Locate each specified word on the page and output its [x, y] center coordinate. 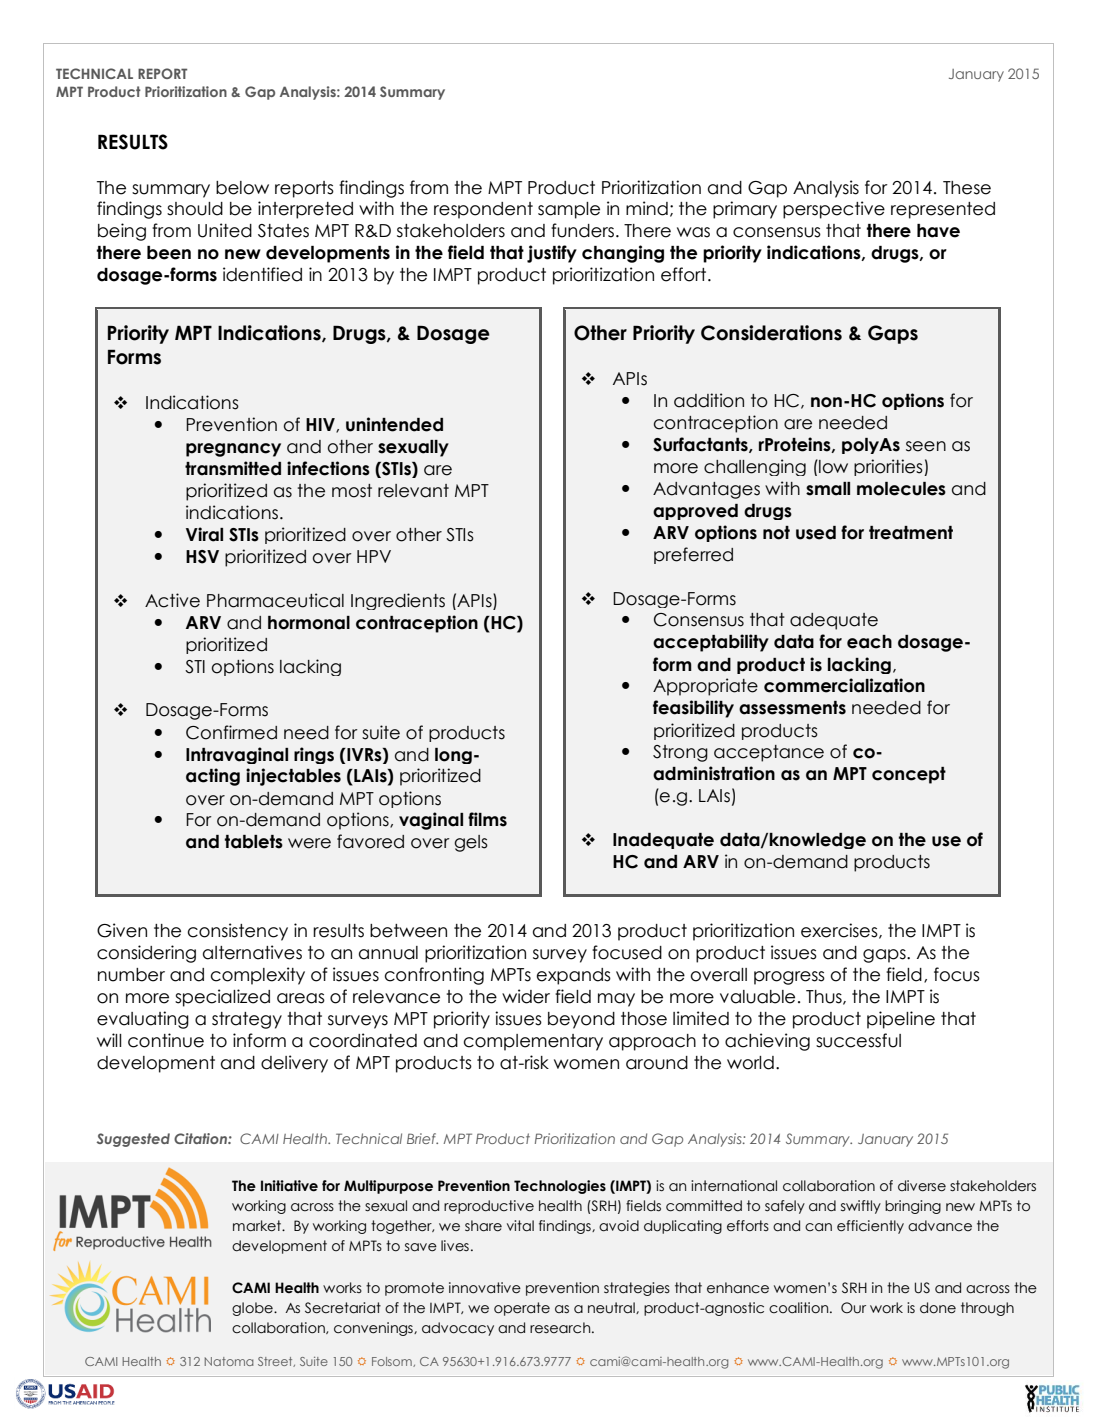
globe [253, 1309]
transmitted [233, 468]
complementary [533, 1042]
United [225, 230]
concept [909, 775]
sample [569, 210]
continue [166, 1040]
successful [858, 1040]
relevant [413, 491]
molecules [901, 489]
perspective [834, 210]
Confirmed [231, 732]
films [487, 819]
